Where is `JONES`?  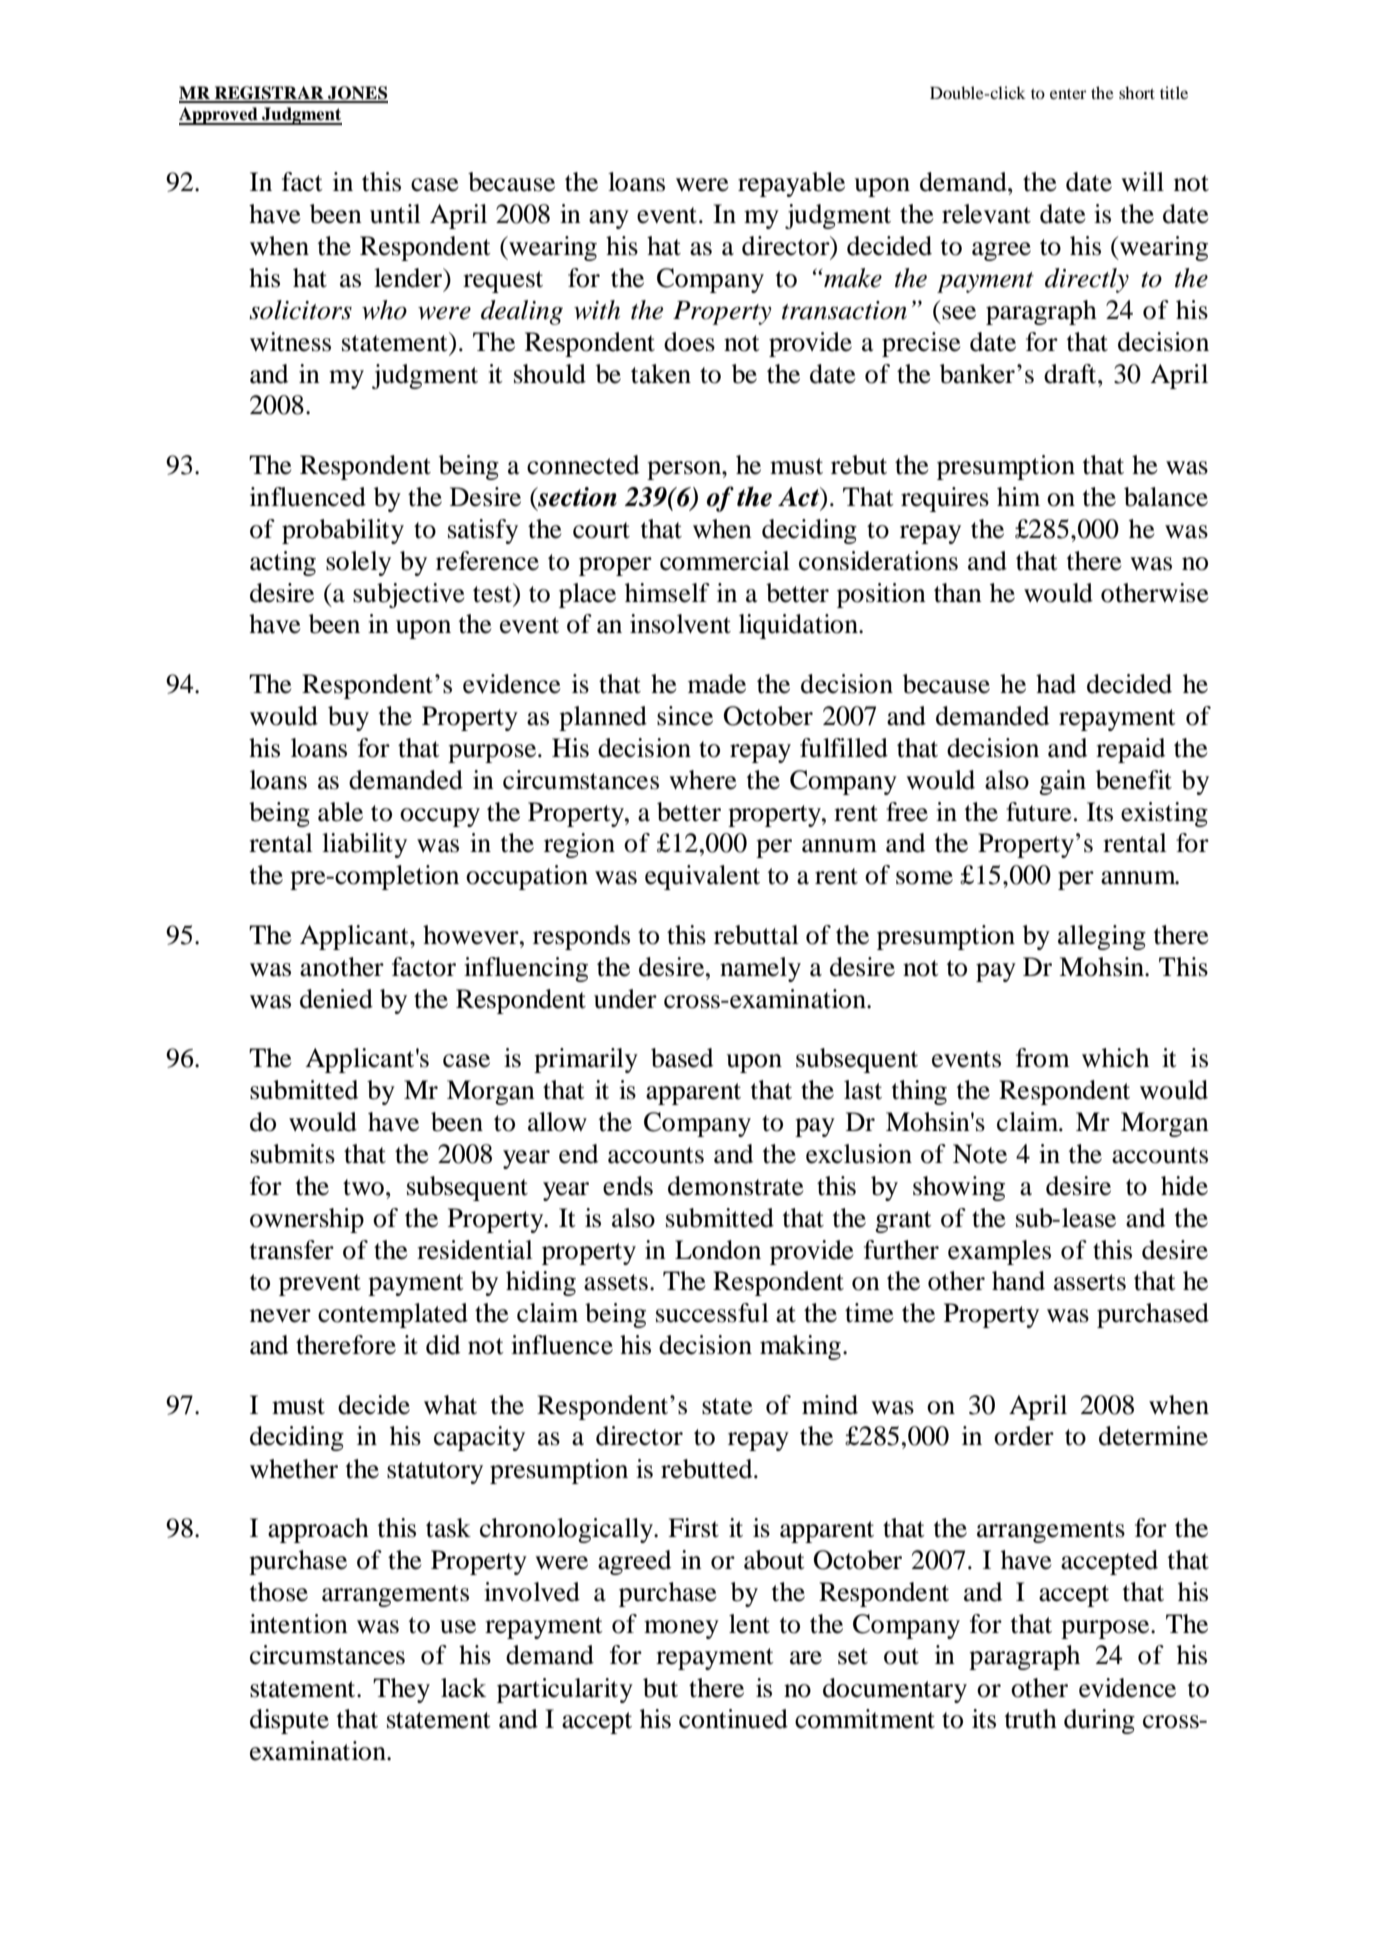
JONES is located at coordinates (357, 94).
